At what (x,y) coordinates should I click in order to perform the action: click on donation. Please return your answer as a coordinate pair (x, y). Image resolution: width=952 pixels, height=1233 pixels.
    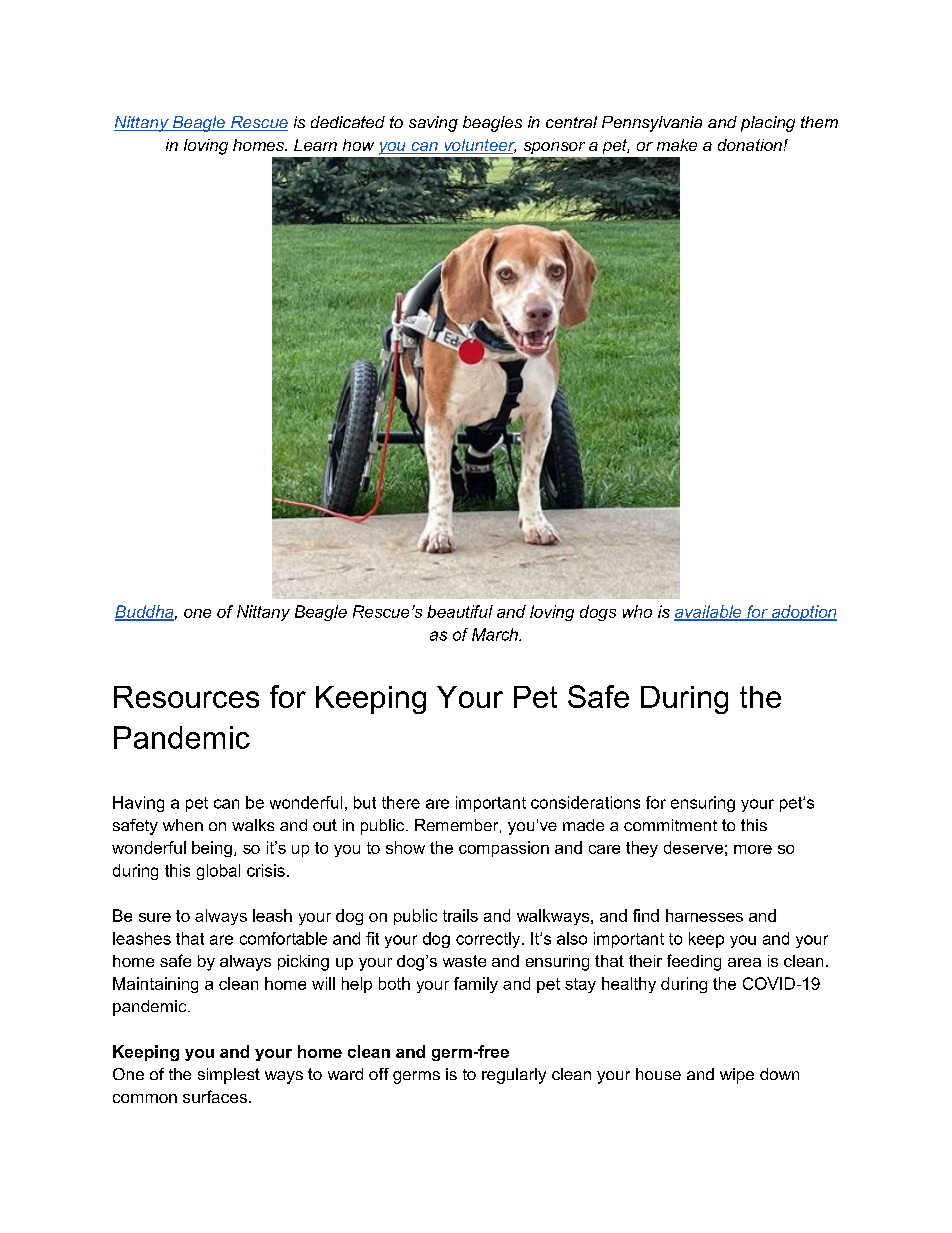
    Looking at the image, I should click on (750, 145).
